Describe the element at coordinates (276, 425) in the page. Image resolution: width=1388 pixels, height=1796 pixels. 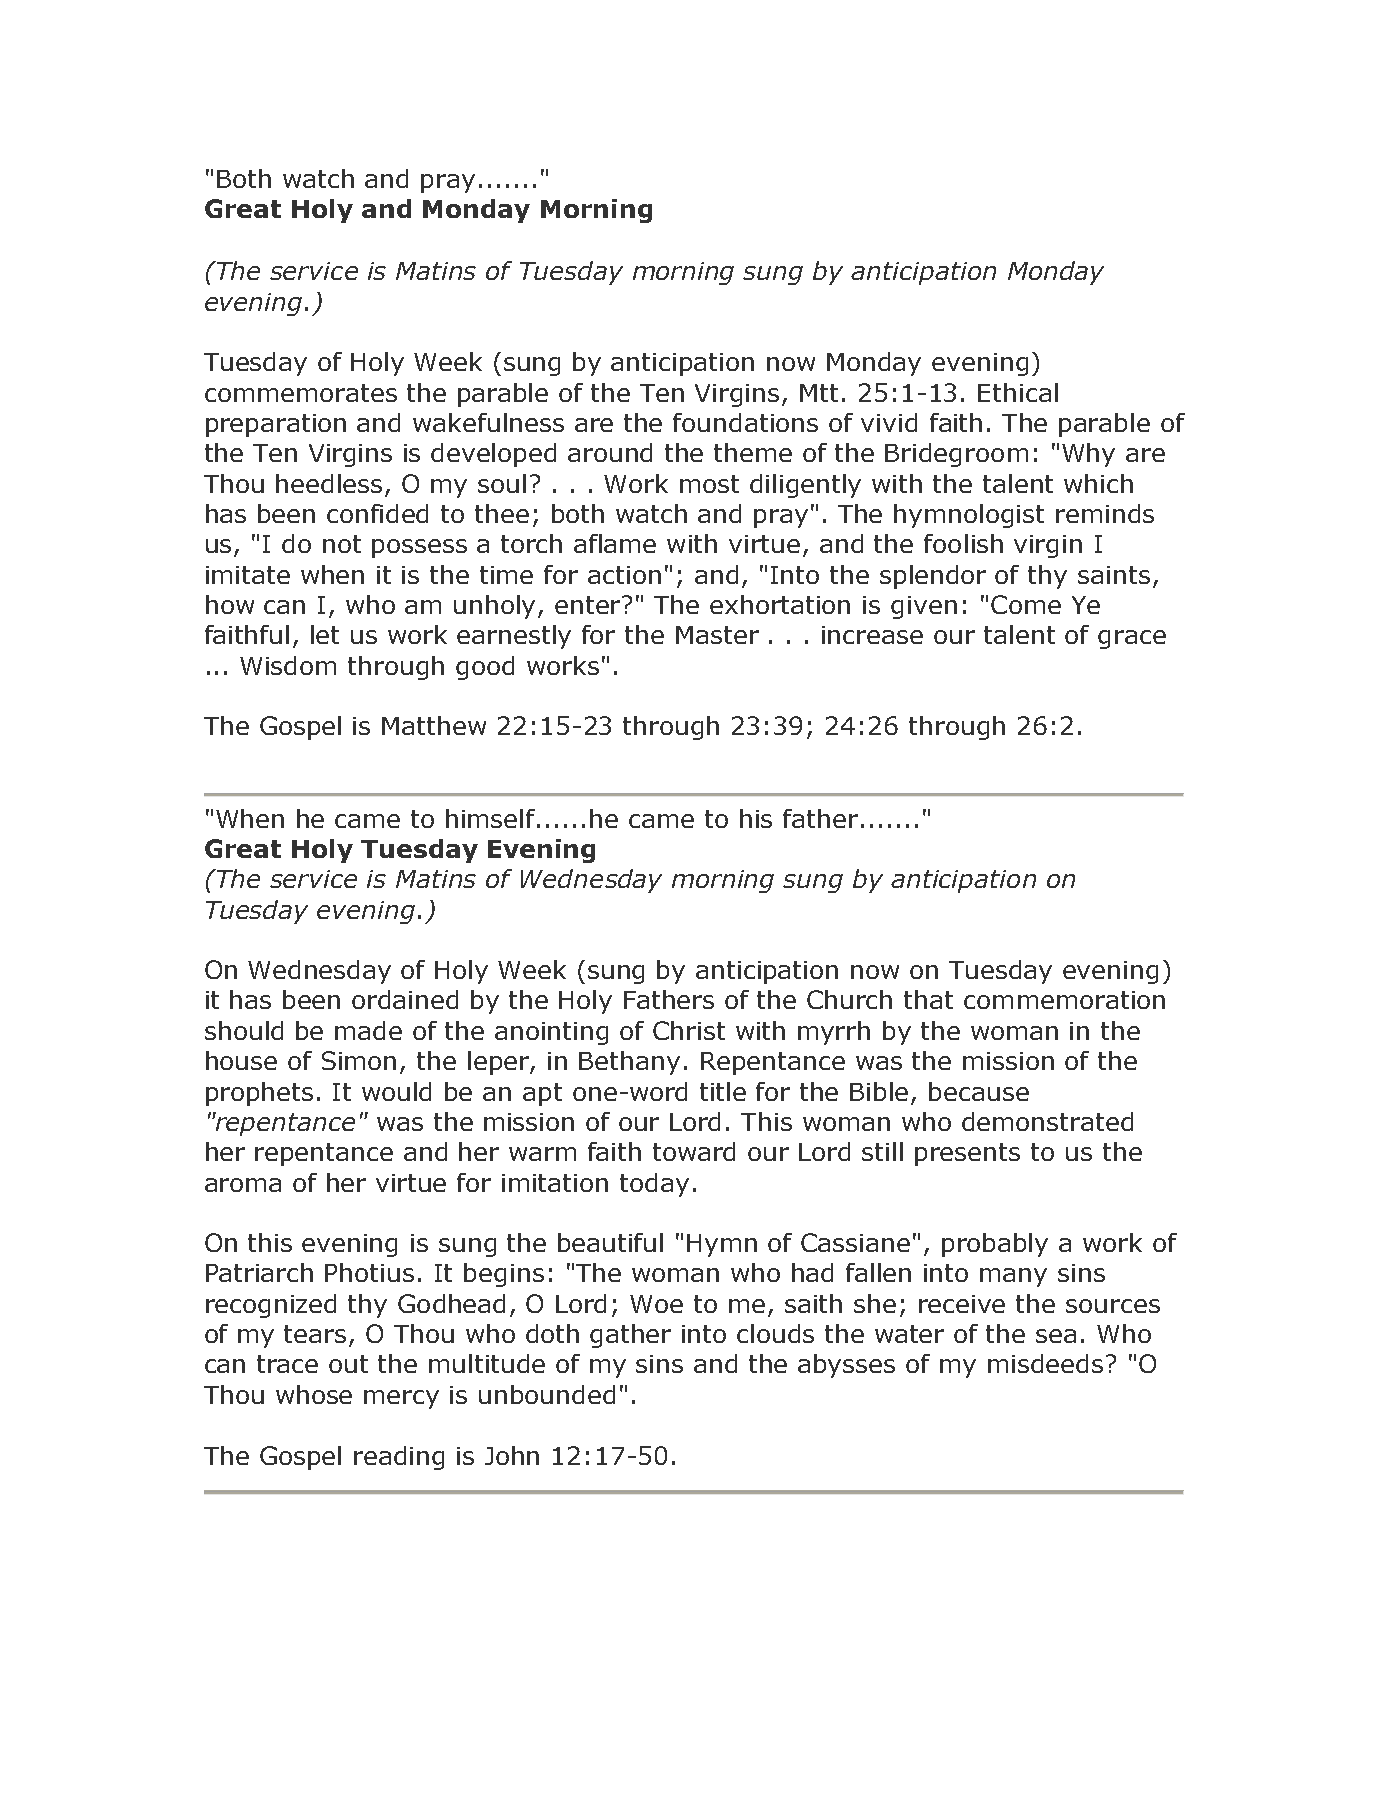
I see `preparation` at that location.
